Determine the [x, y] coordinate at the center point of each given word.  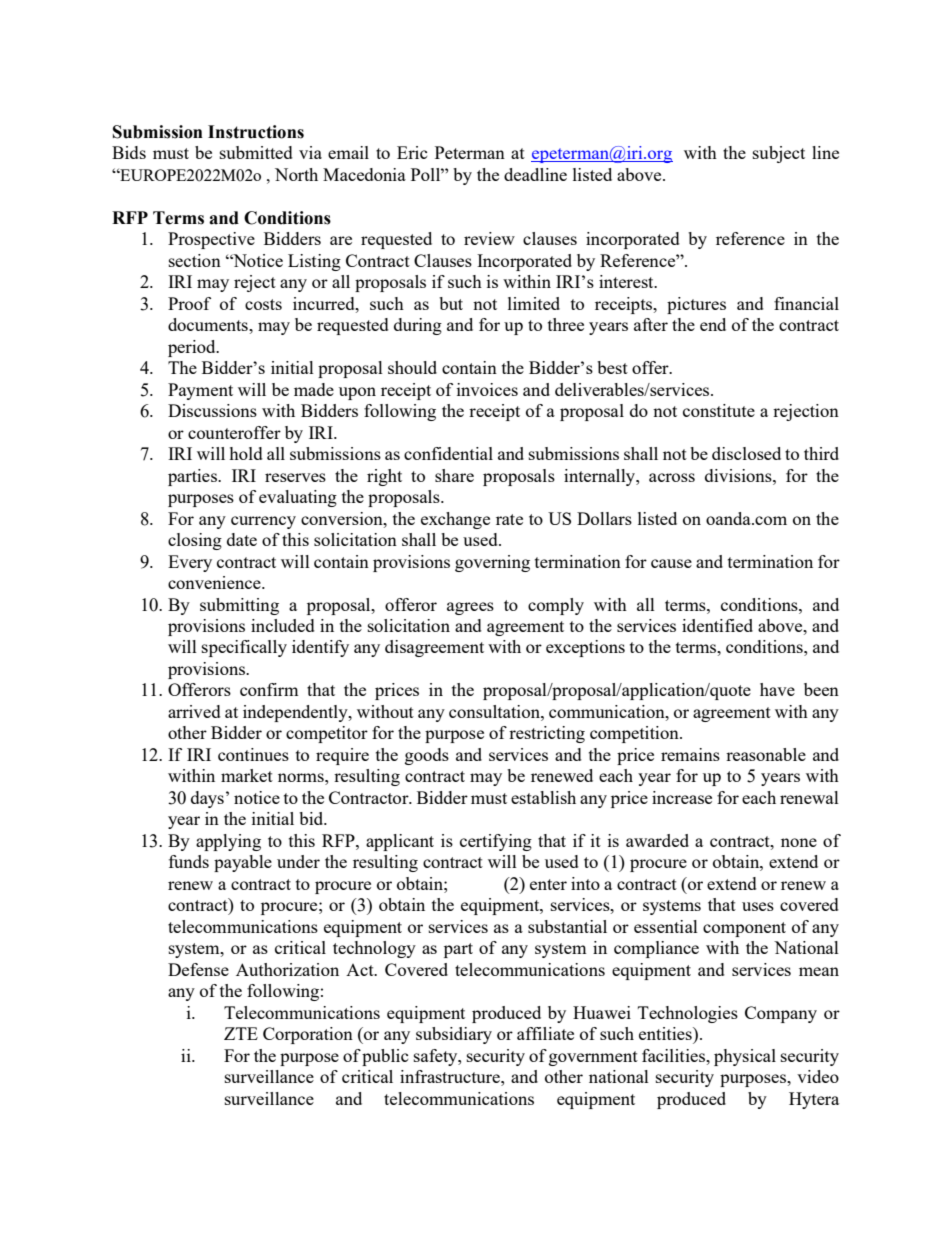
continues [253, 754]
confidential [448, 453]
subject [779, 154]
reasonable [766, 754]
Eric [412, 152]
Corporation [308, 1035]
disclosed [746, 453]
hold [246, 453]
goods [427, 756]
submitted [256, 152]
